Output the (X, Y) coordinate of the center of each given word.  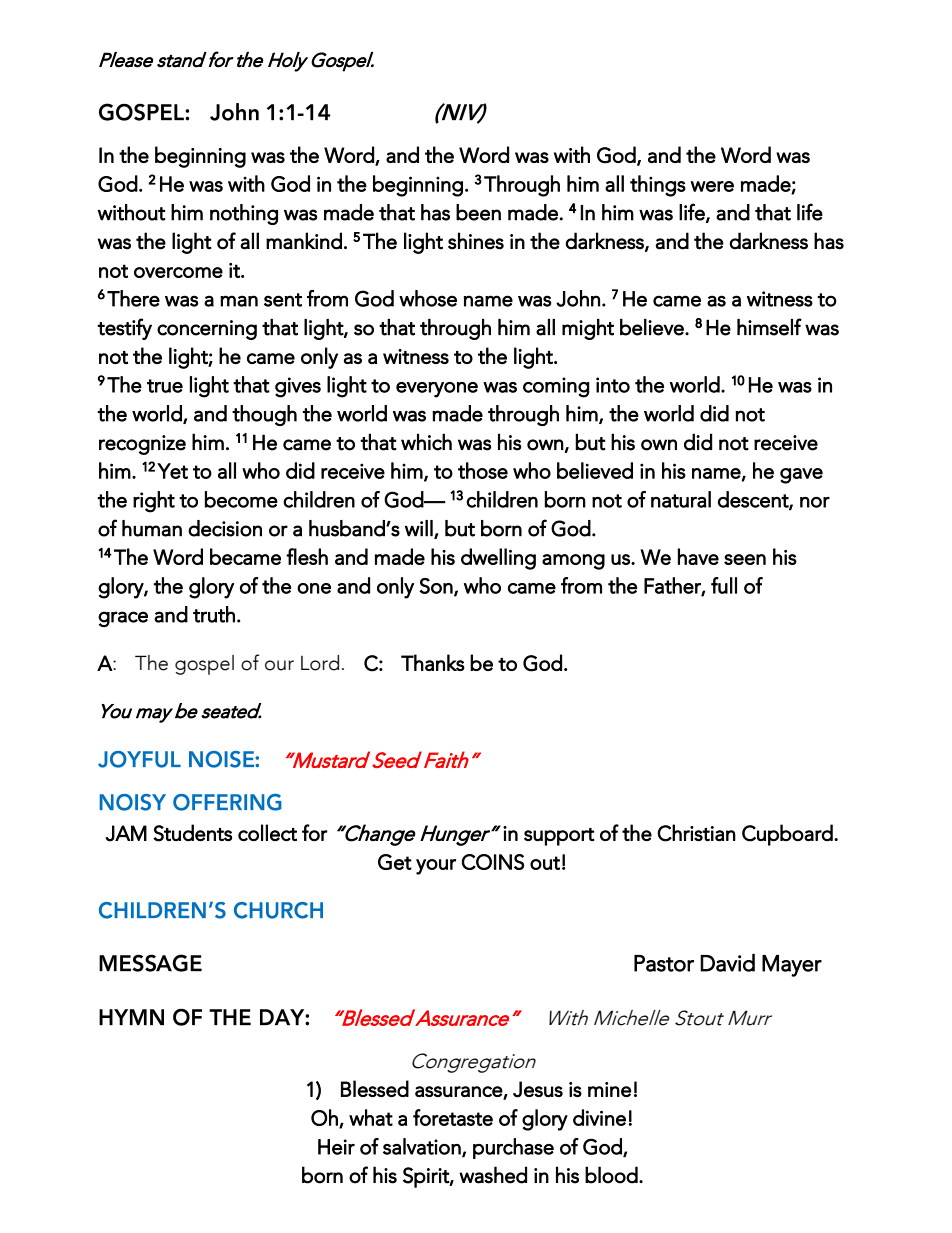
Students (192, 833)
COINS (493, 862)
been (478, 212)
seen (745, 559)
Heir (336, 1147)
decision (225, 528)
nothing (244, 214)
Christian (696, 833)
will (420, 529)
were (712, 186)
